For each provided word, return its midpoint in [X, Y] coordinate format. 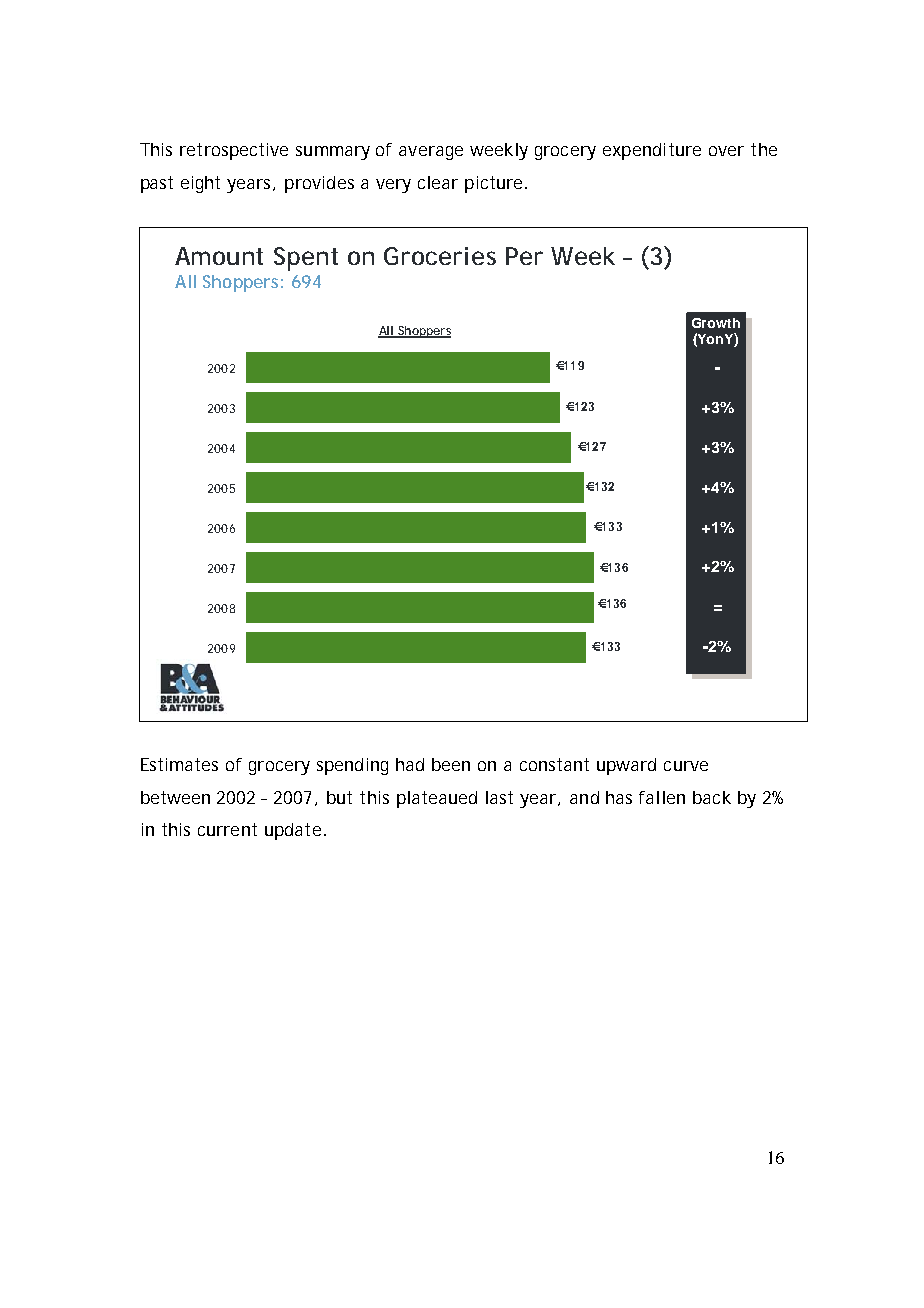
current [227, 829]
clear [438, 182]
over [726, 151]
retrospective [234, 151]
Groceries [440, 256]
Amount [219, 256]
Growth [716, 323]
